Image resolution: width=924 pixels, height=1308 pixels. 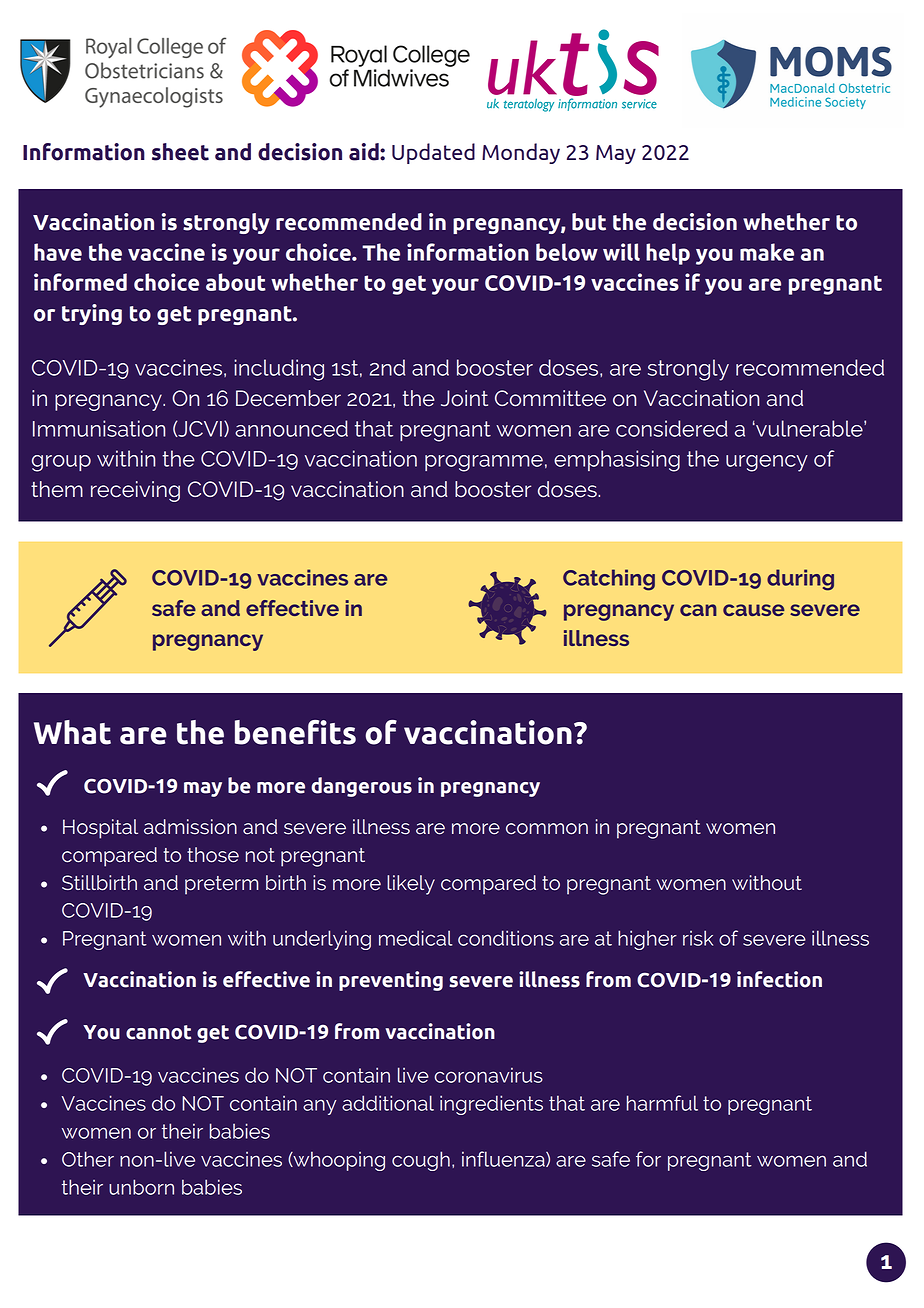 What do you see at coordinates (698, 938) in the screenshot?
I see `risk` at bounding box center [698, 938].
